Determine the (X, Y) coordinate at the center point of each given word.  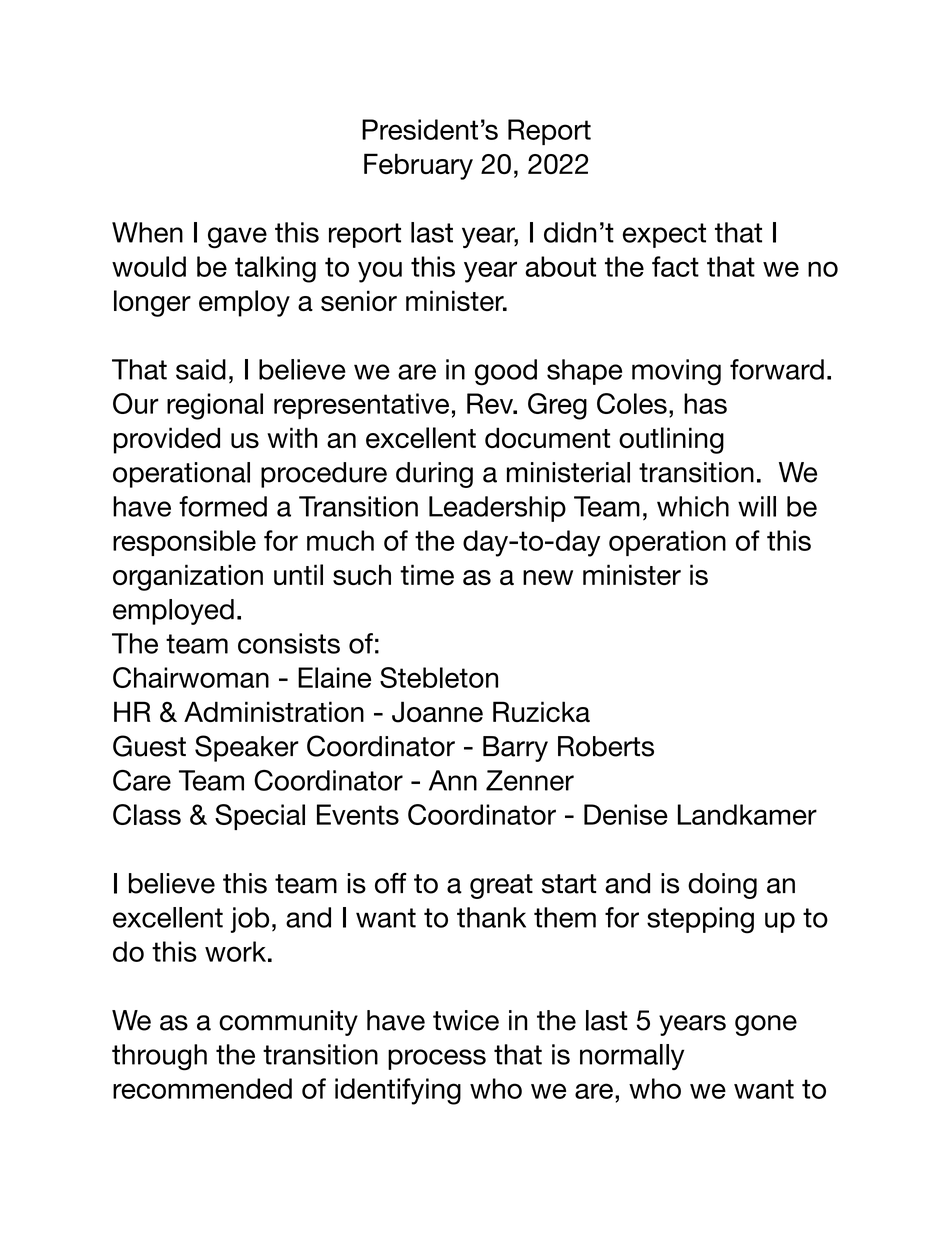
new (548, 577)
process (437, 1059)
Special (260, 817)
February (418, 166)
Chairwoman (191, 677)
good (506, 372)
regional (215, 406)
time (427, 574)
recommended (202, 1088)
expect (664, 235)
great (501, 886)
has (705, 403)
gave (237, 238)
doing (722, 886)
